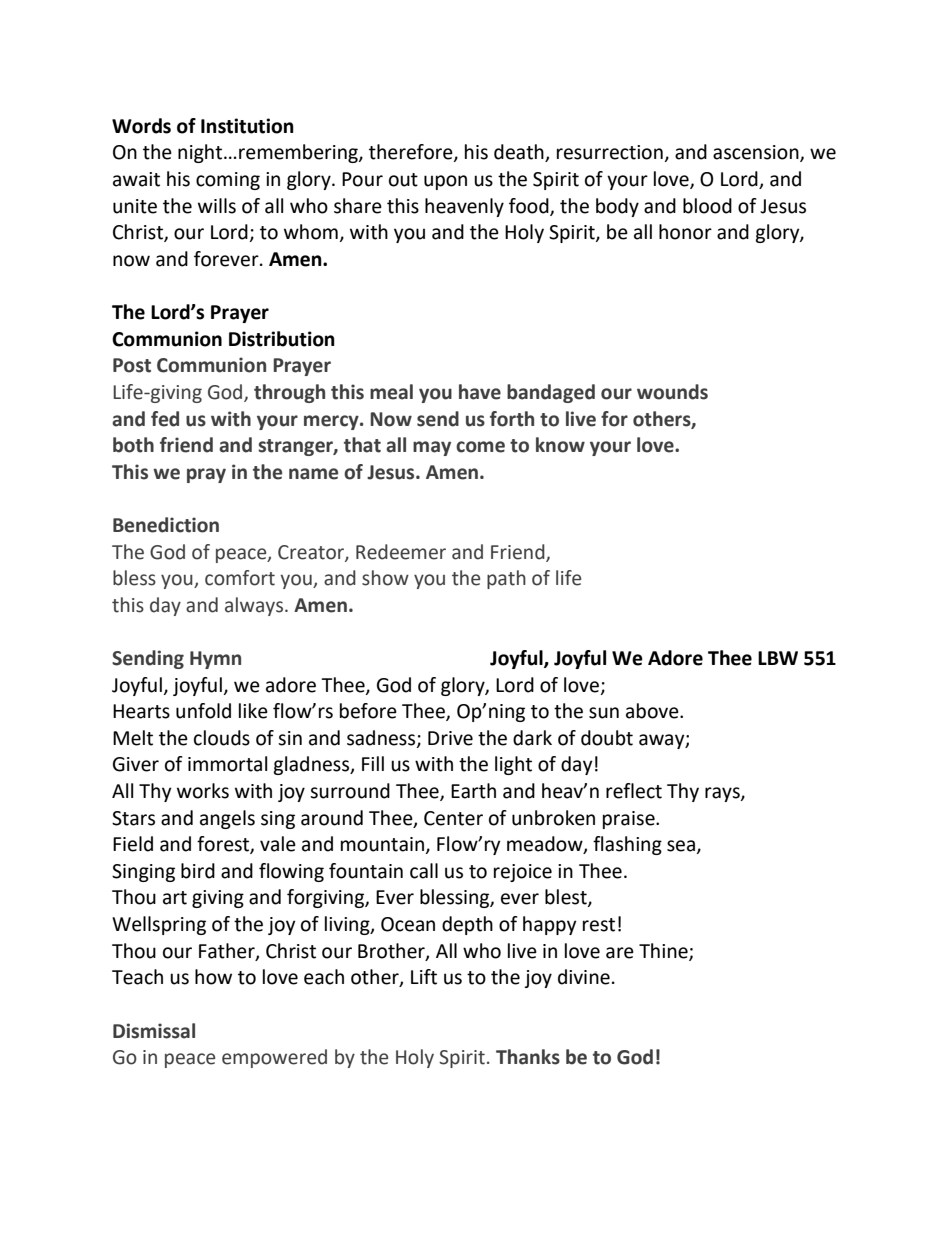 The image size is (952, 1233). Describe the element at coordinates (385, 578) in the screenshot. I see `show` at that location.
